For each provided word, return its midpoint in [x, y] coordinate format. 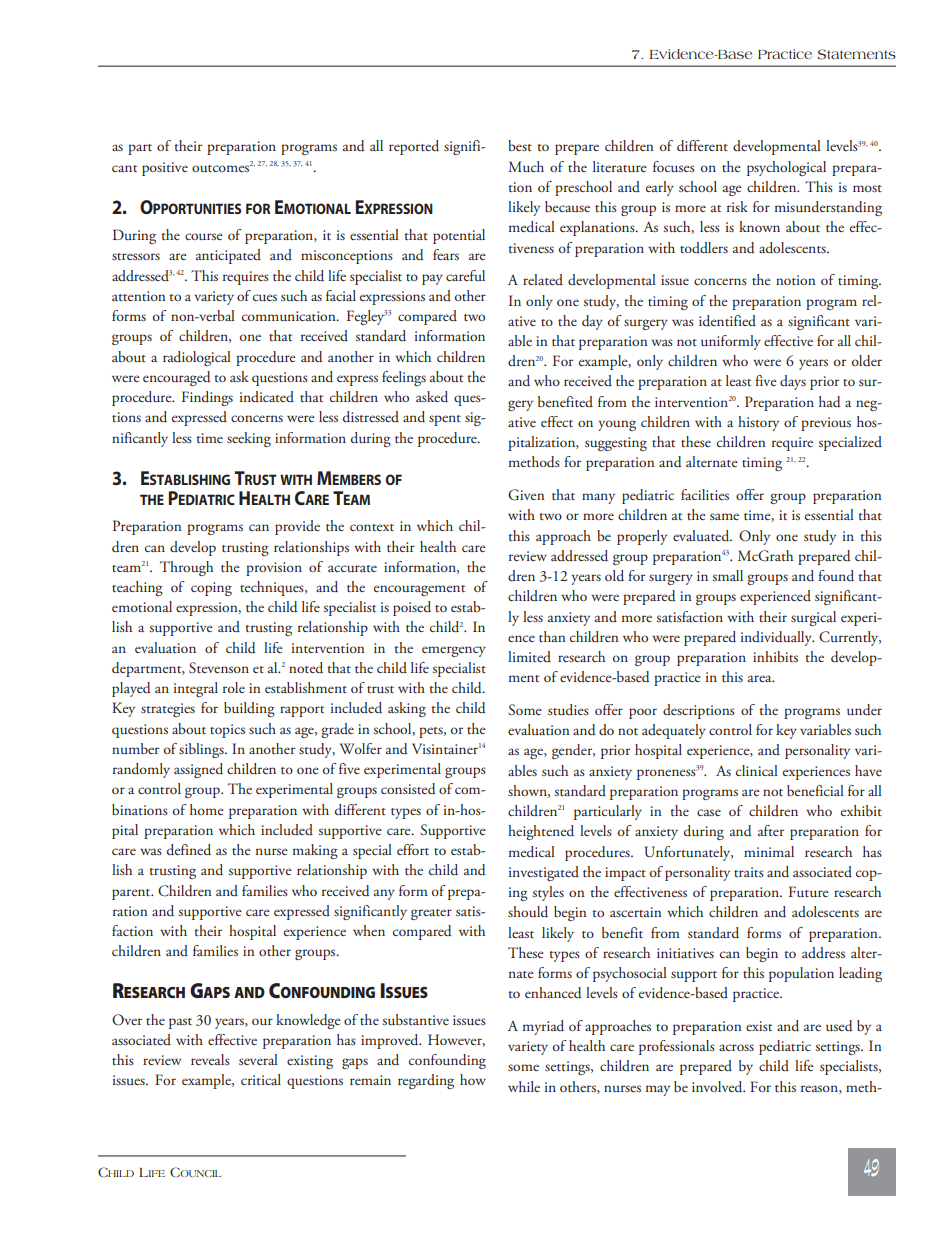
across [736, 1047]
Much [526, 166]
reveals [210, 1059]
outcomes [220, 168]
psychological [786, 168]
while [524, 1086]
